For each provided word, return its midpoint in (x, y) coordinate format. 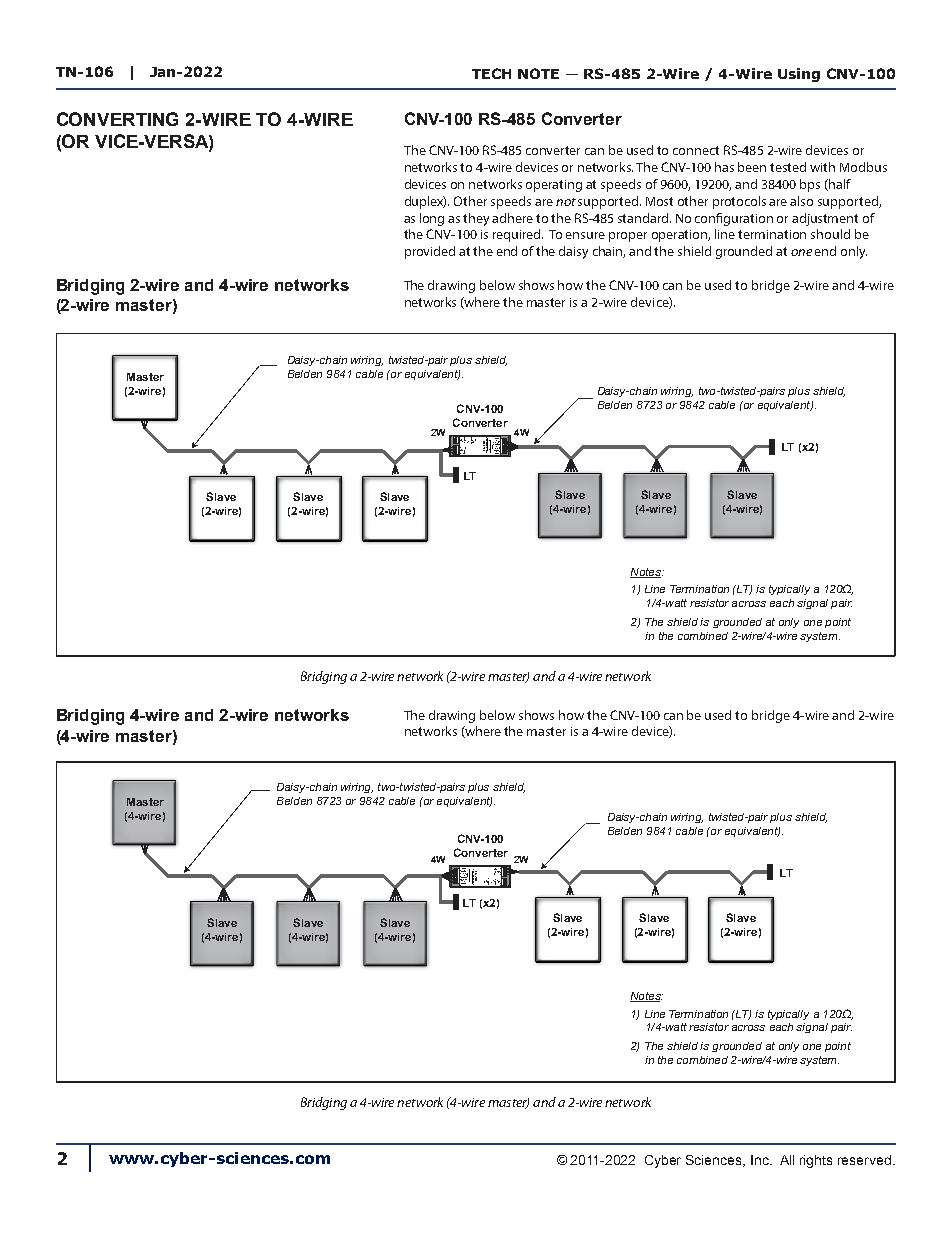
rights (816, 1161)
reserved (866, 1160)
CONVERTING (117, 119)
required (518, 235)
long (432, 219)
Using (799, 75)
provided (430, 252)
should (830, 234)
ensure (585, 235)
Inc (761, 1160)
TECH (491, 73)
